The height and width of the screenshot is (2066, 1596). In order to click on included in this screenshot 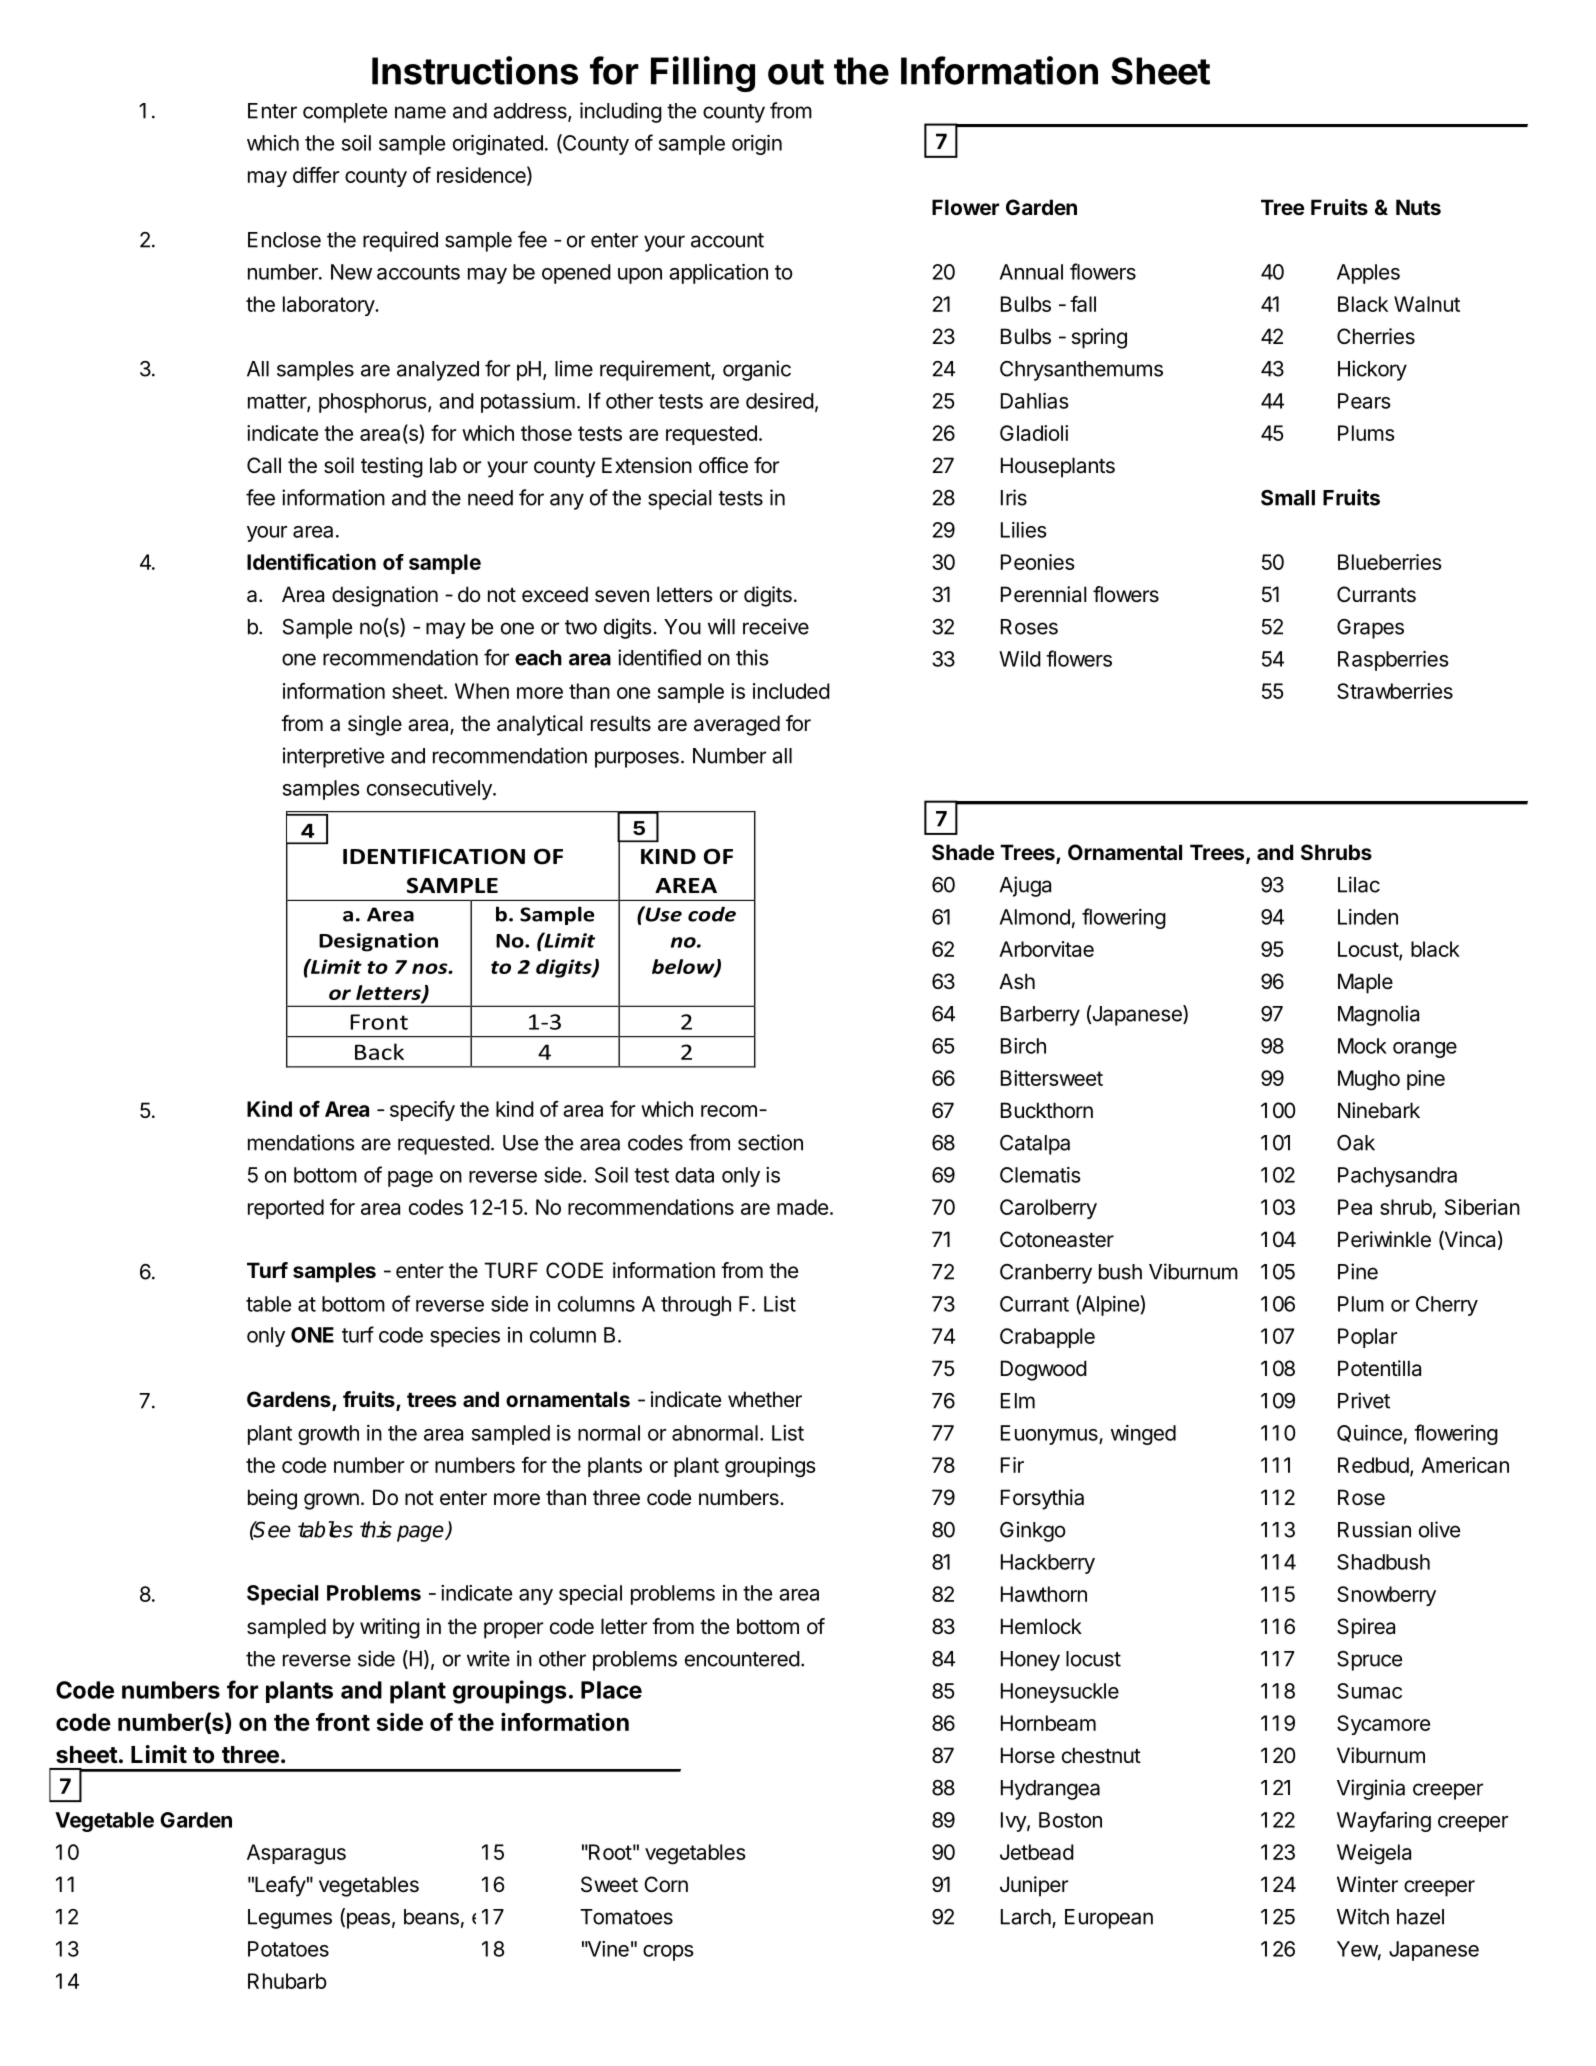, I will do `click(791, 691)`.
